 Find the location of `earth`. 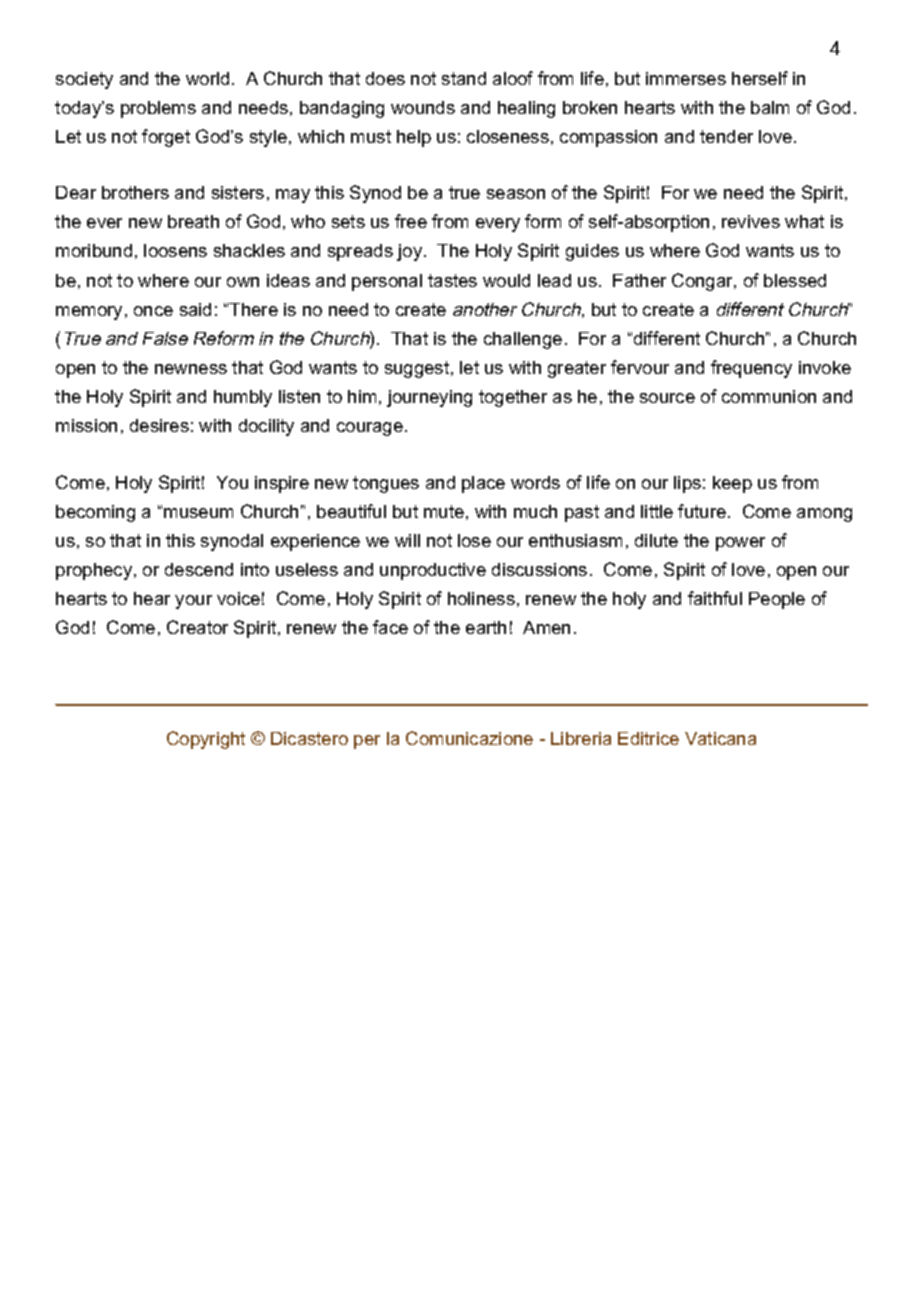

earth is located at coordinates (486, 627).
